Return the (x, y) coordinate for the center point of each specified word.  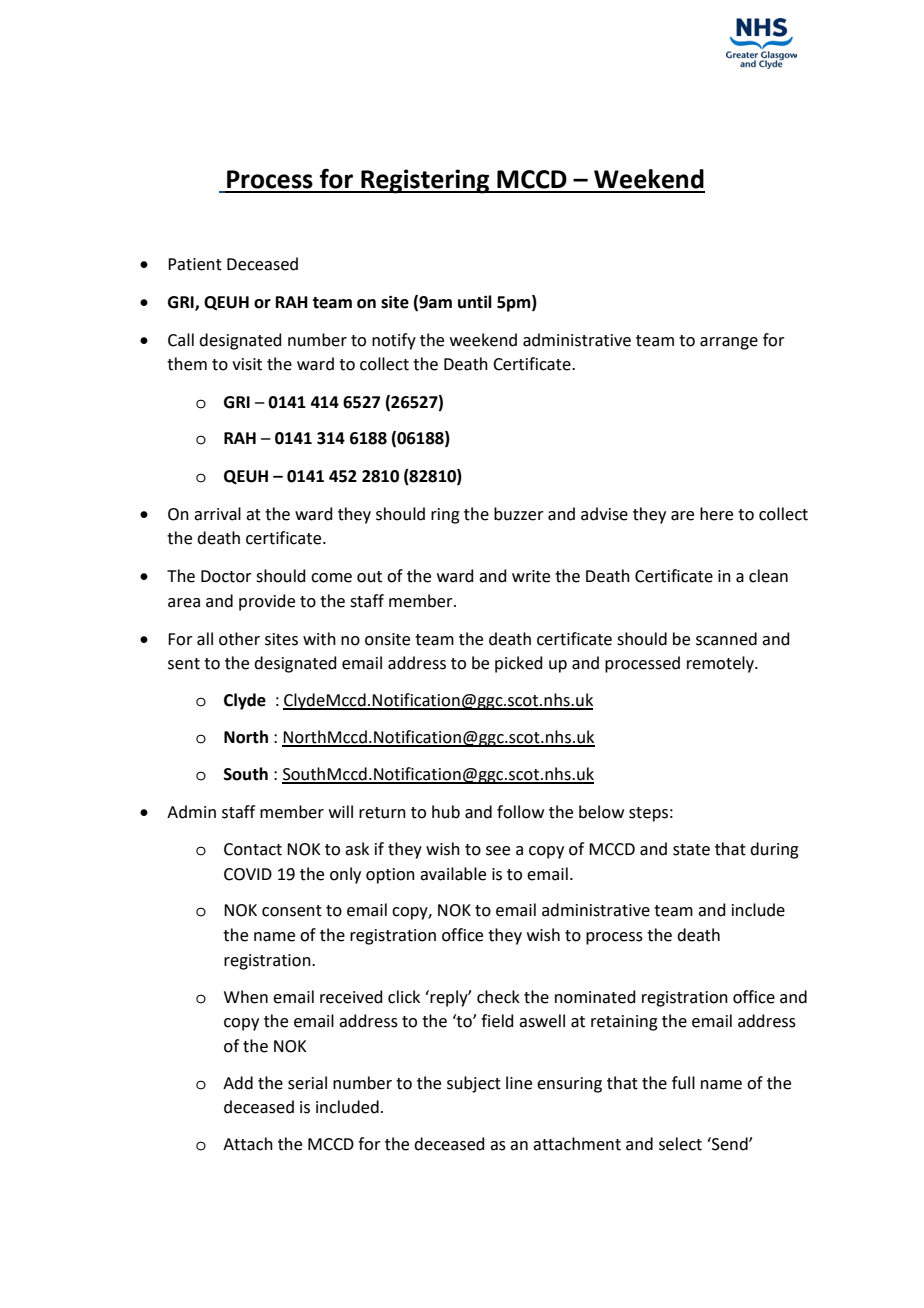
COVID (248, 874)
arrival (217, 514)
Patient (195, 264)
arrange (729, 343)
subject (474, 1084)
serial (307, 1083)
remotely (722, 664)
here (716, 514)
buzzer (519, 514)
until (475, 302)
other (239, 639)
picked (519, 664)
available (453, 874)
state (691, 850)
